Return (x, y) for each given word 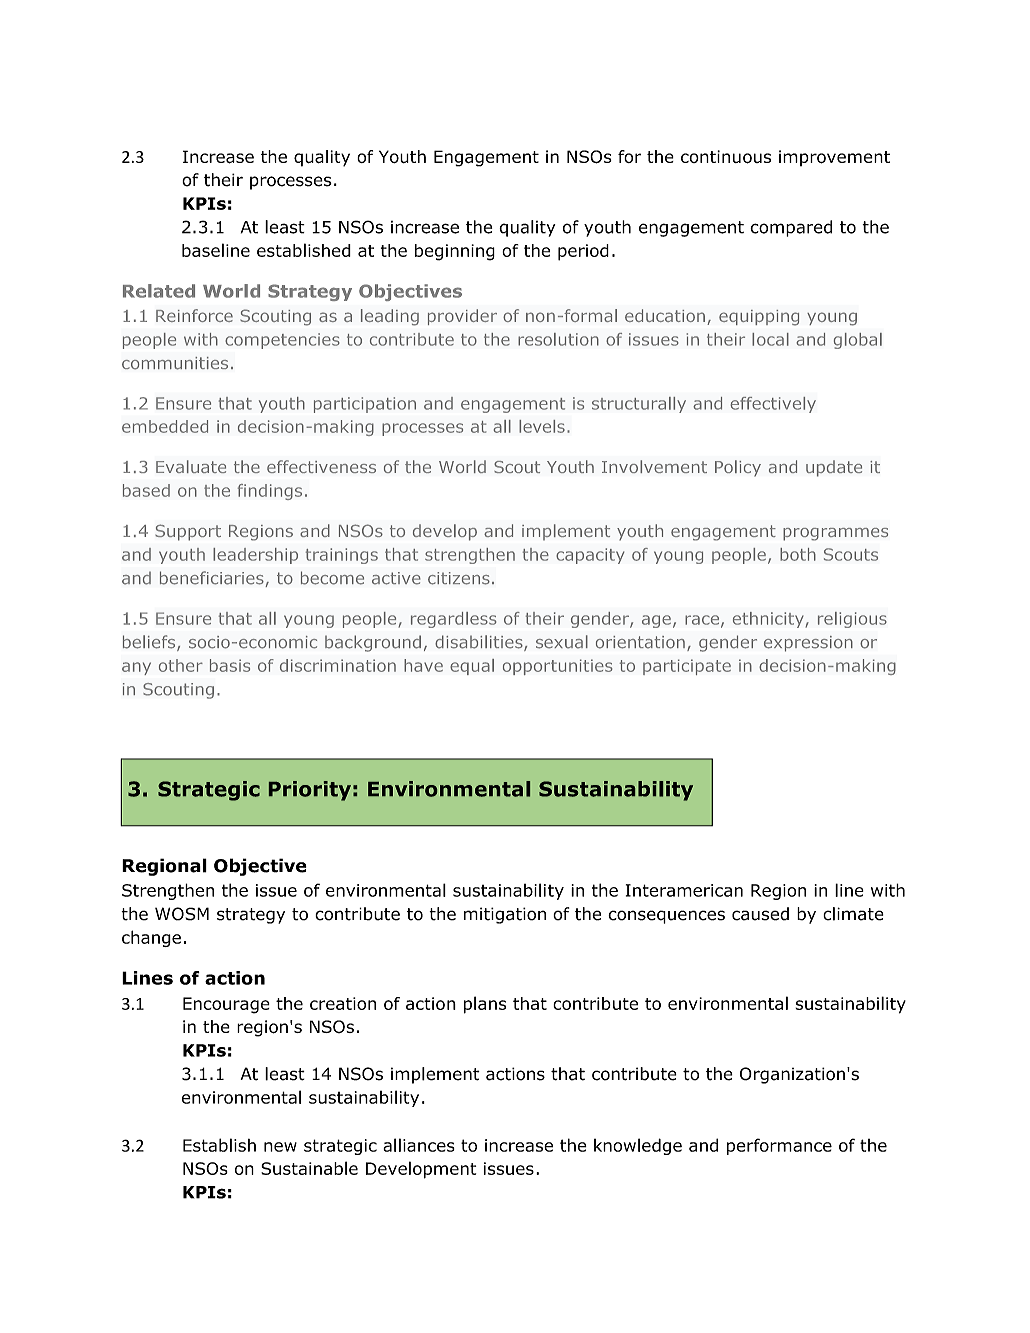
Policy (738, 468)
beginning (455, 252)
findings (269, 492)
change (151, 938)
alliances (419, 1145)
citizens (459, 578)
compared (791, 228)
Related (159, 291)
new (280, 1147)
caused (760, 914)
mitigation (505, 915)
